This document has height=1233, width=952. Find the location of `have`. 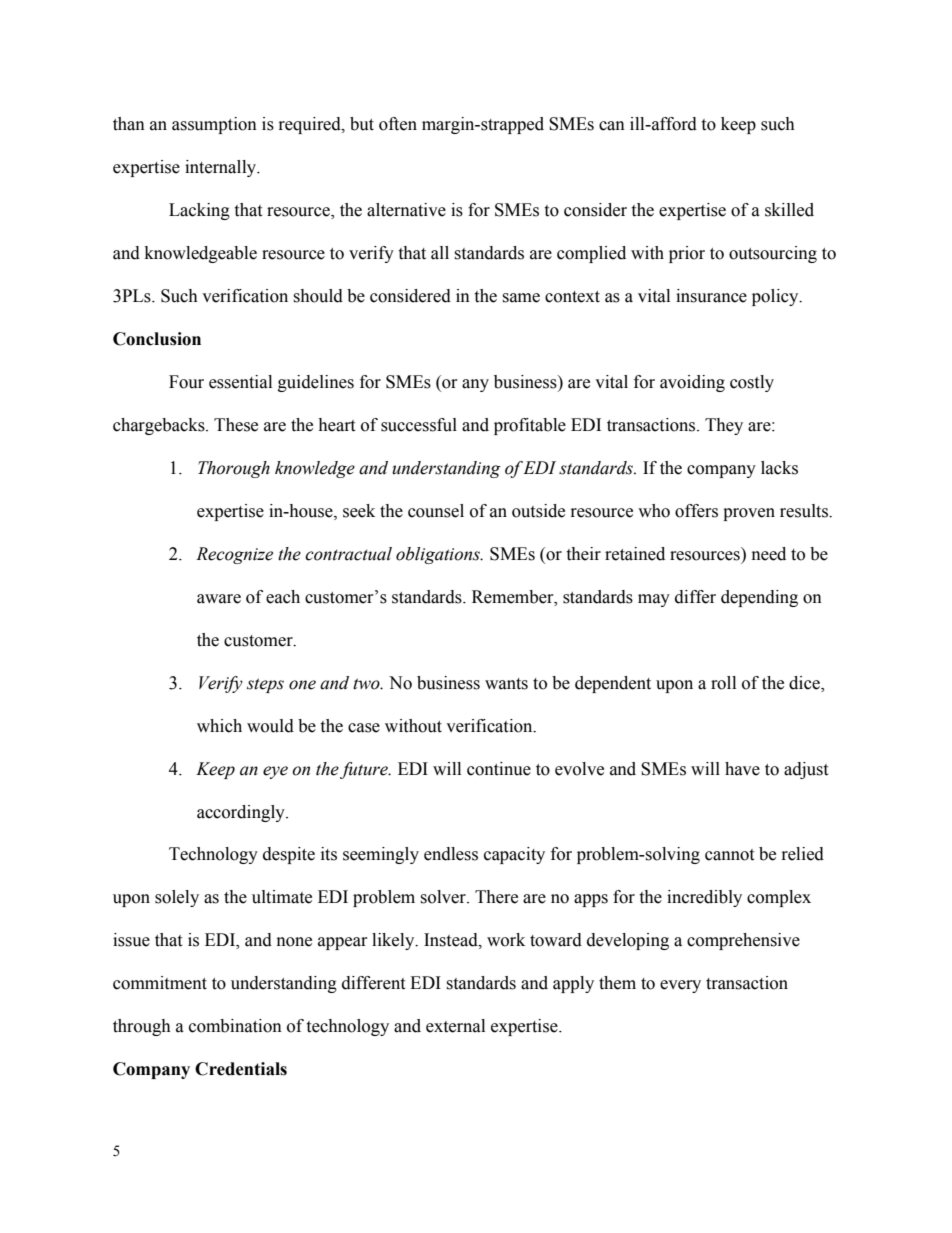

have is located at coordinates (742, 769).
